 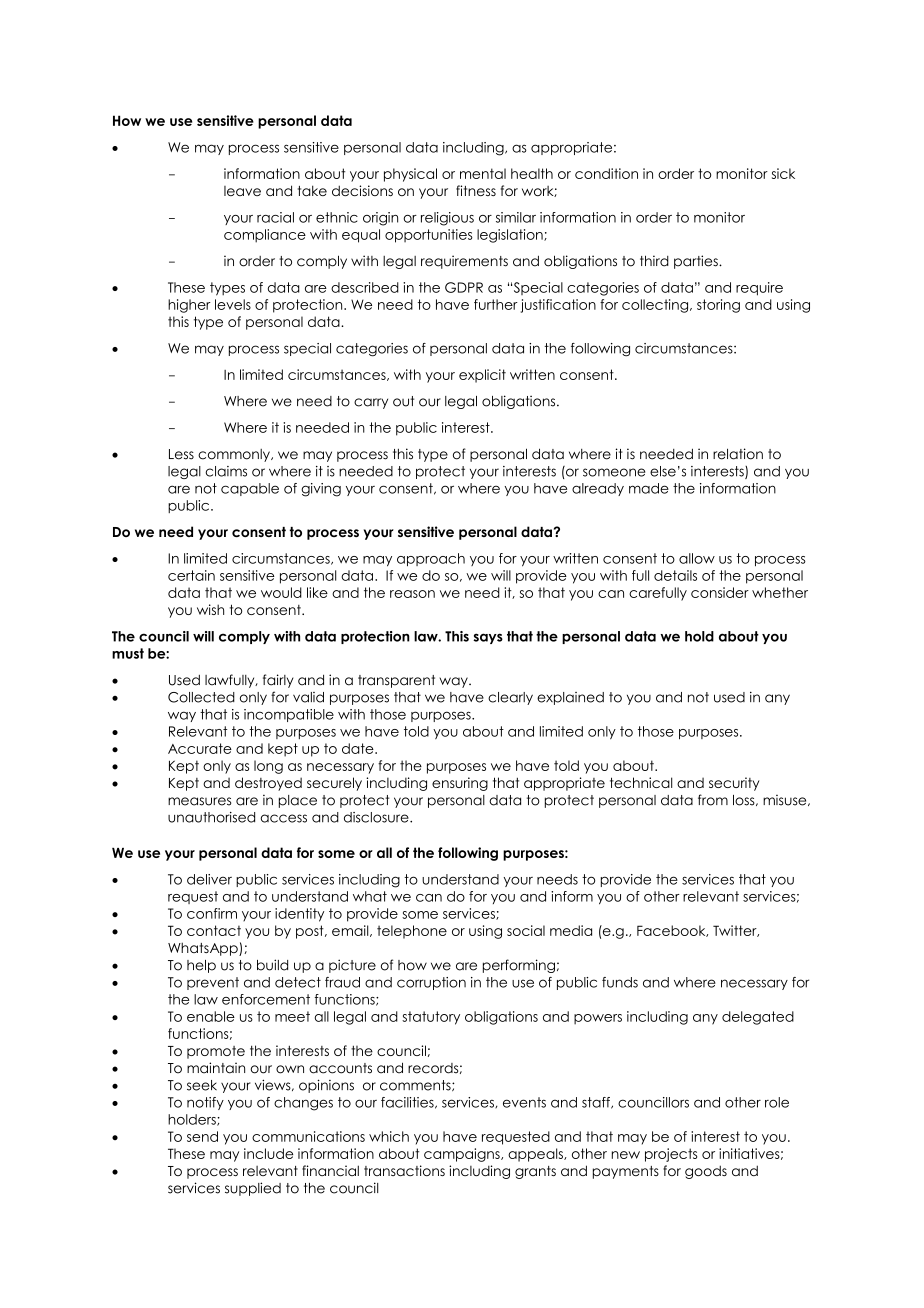 I want to click on send, so click(x=202, y=1136).
